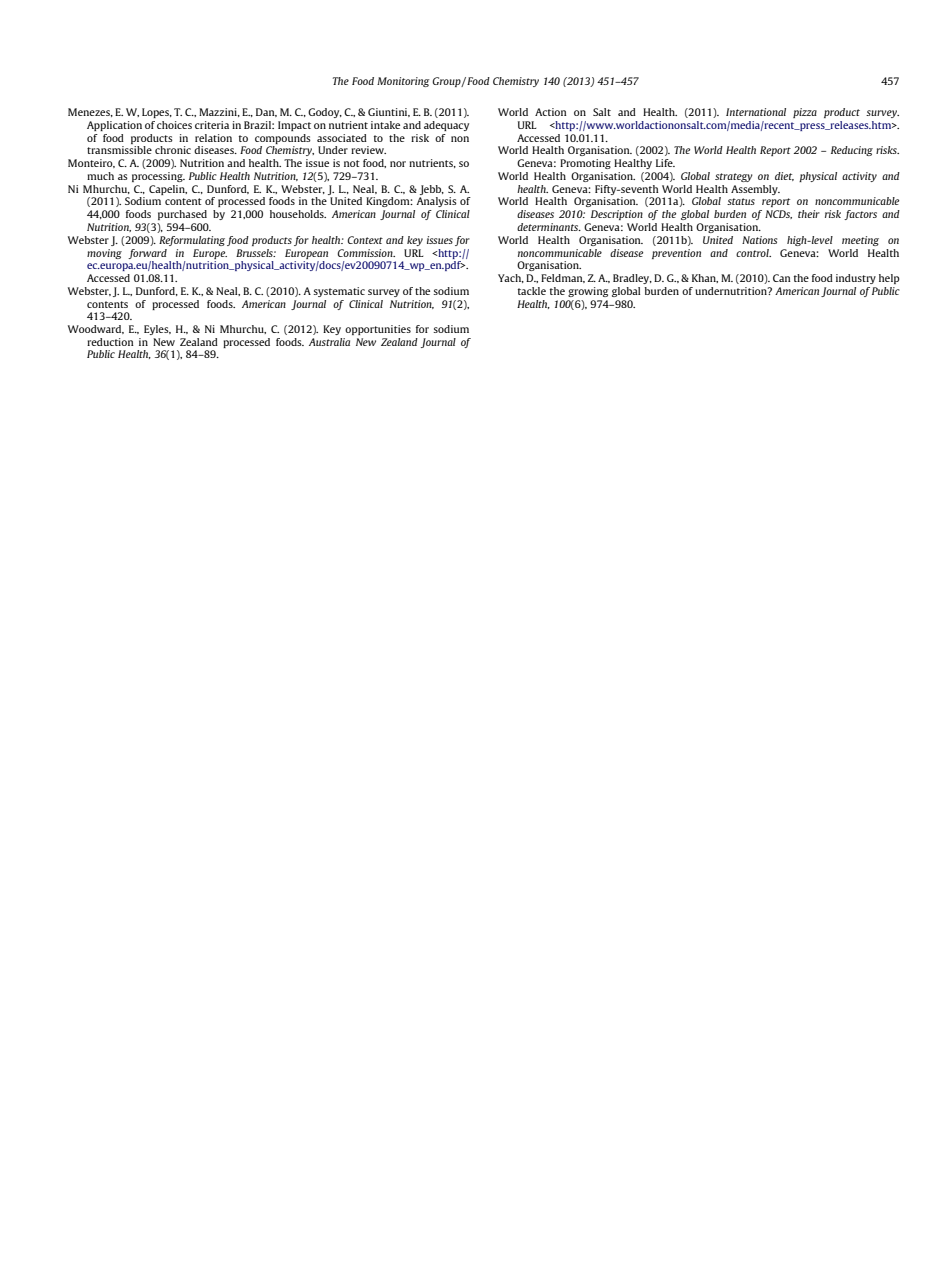  What do you see at coordinates (173, 150) in the document?
I see `chronic` at bounding box center [173, 150].
